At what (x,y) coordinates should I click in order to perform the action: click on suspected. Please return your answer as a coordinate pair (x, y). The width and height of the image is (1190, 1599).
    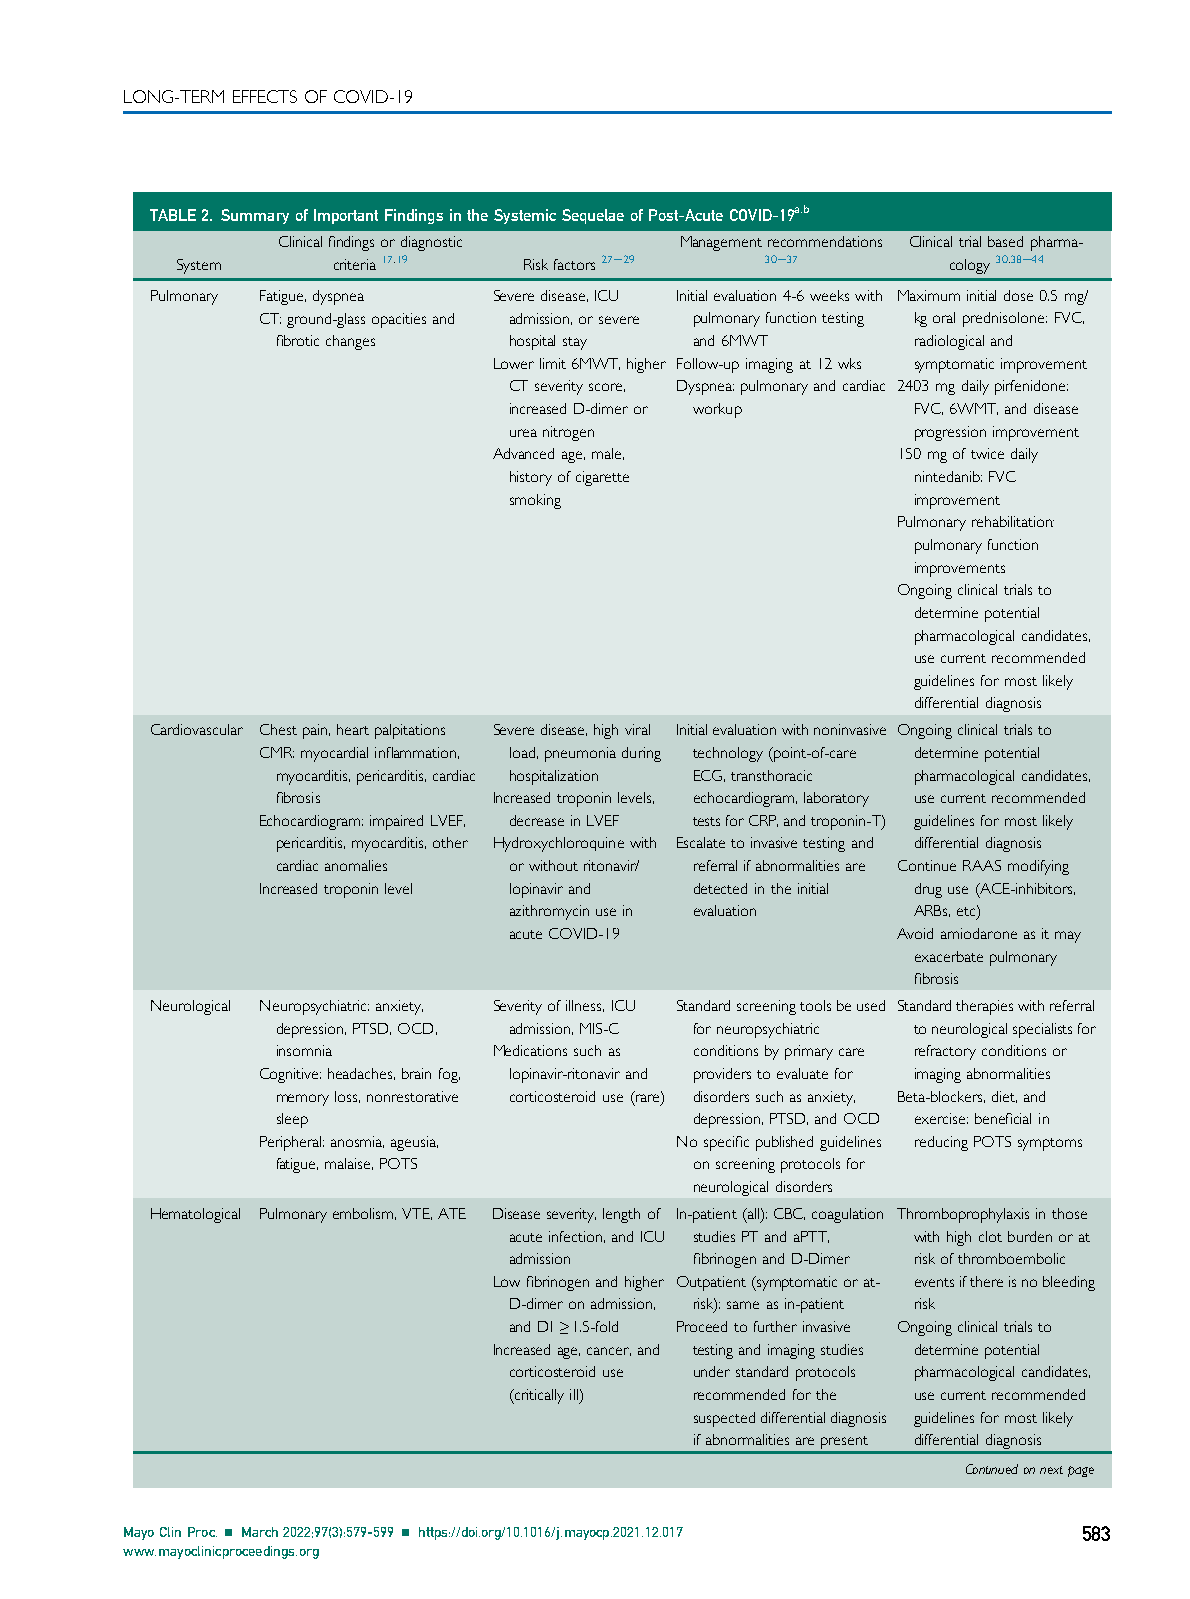
    Looking at the image, I should click on (724, 1419).
